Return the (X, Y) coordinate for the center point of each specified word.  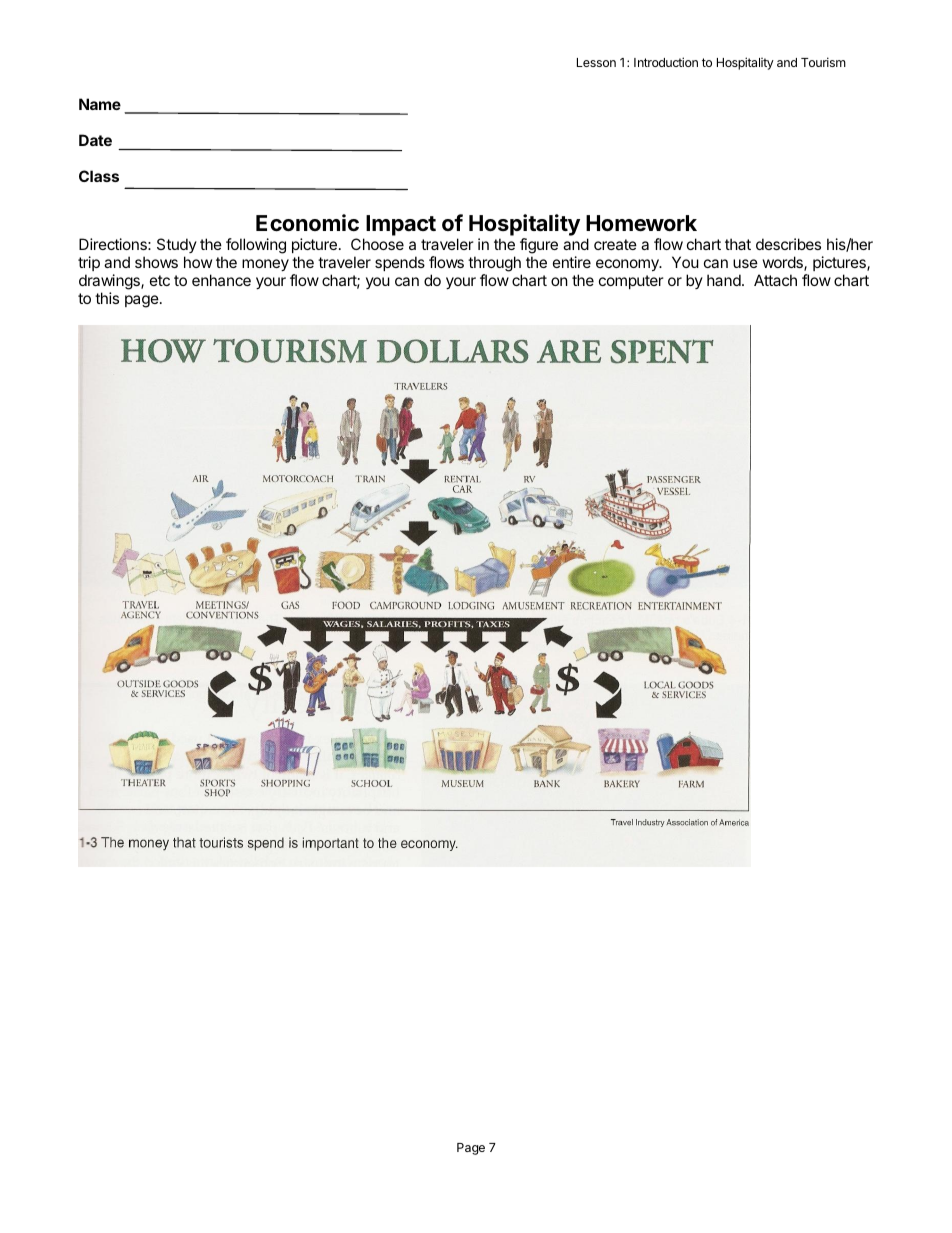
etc (160, 280)
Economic (307, 223)
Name (100, 104)
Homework (641, 223)
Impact (401, 225)
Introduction (666, 62)
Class (99, 176)
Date (95, 140)
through (494, 264)
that (738, 244)
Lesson (596, 62)
